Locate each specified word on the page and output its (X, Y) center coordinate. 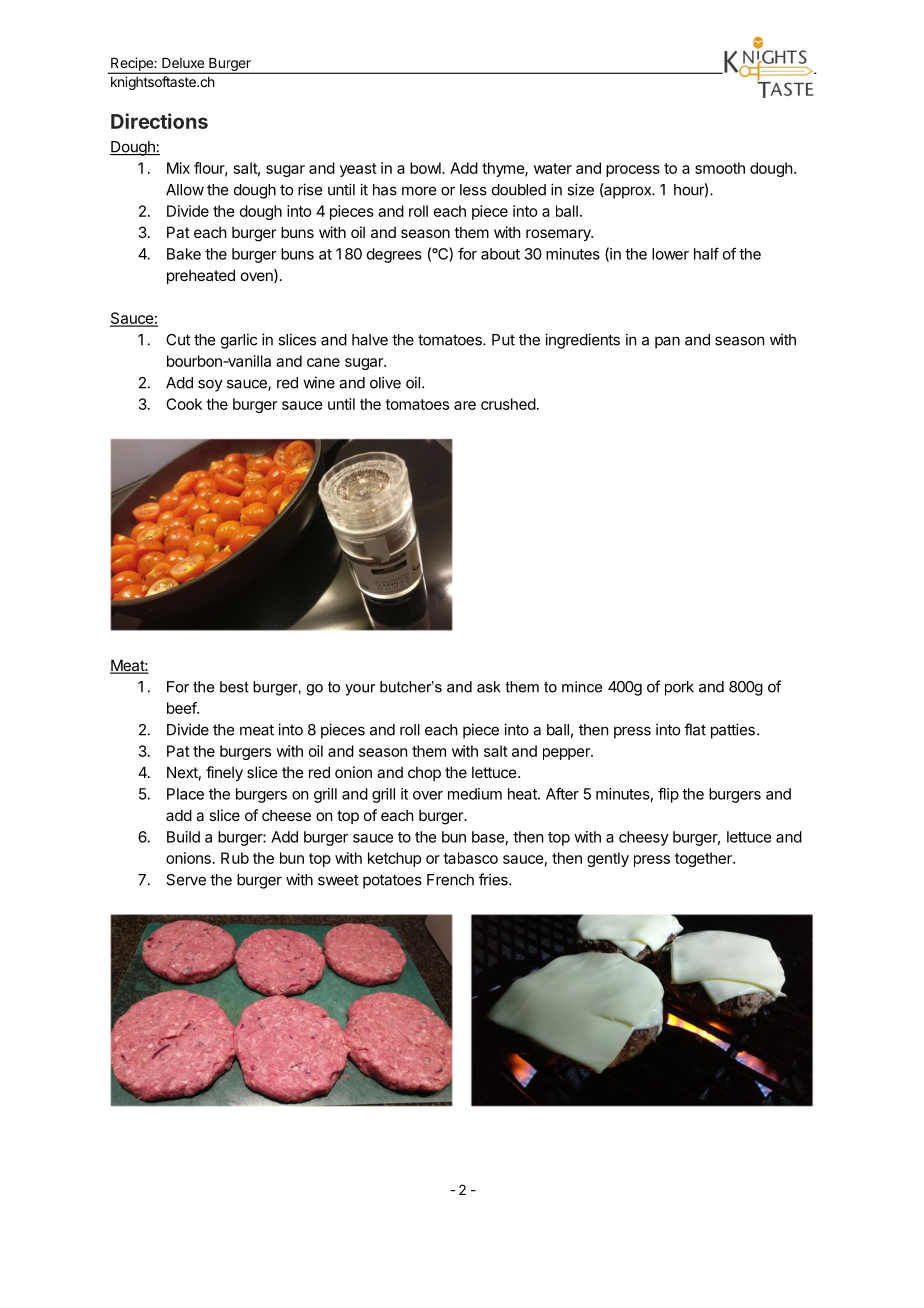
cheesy (644, 838)
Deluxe (183, 63)
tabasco (470, 858)
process (633, 171)
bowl (426, 168)
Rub (235, 858)
